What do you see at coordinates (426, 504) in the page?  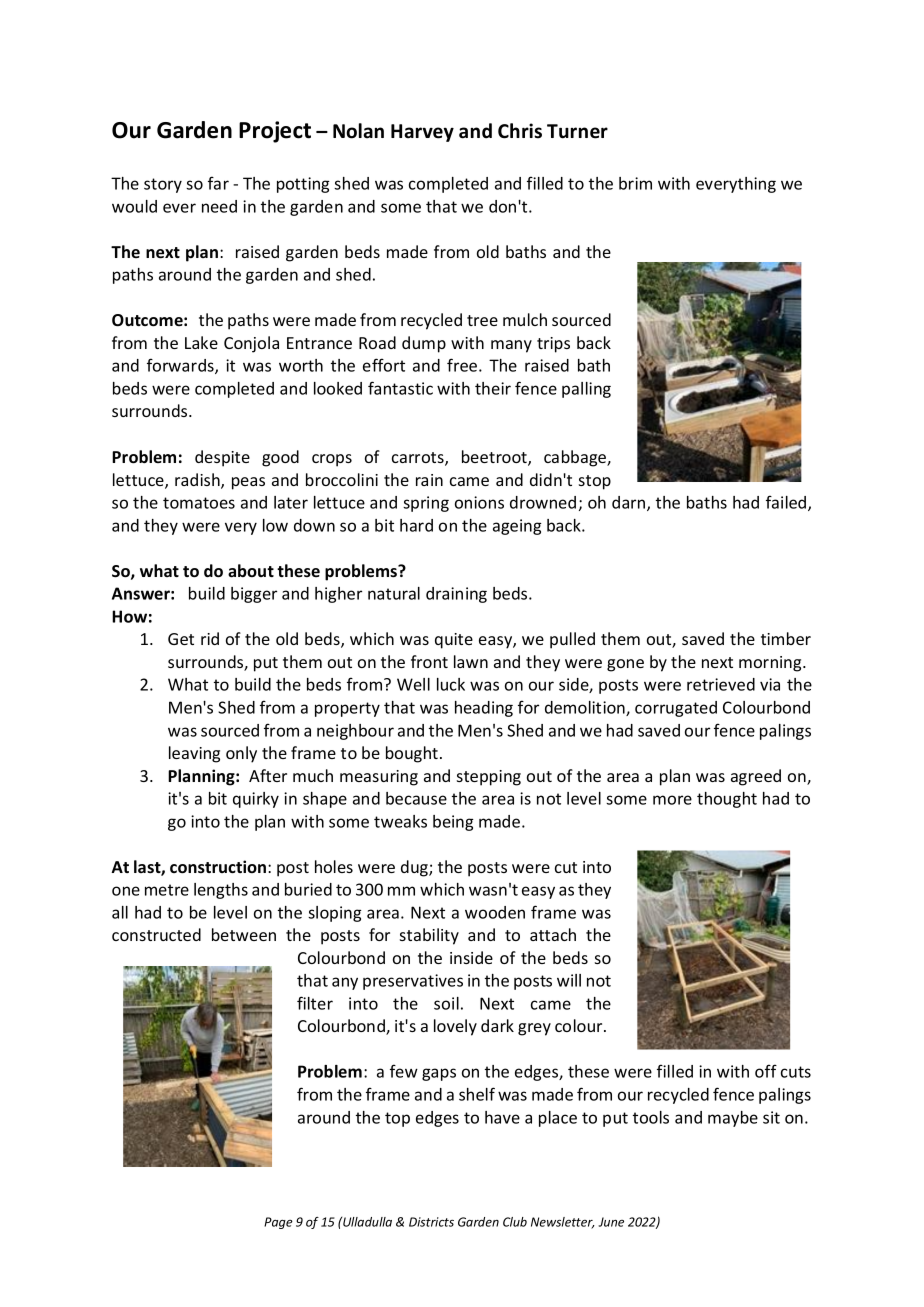 I see `spring` at bounding box center [426, 504].
